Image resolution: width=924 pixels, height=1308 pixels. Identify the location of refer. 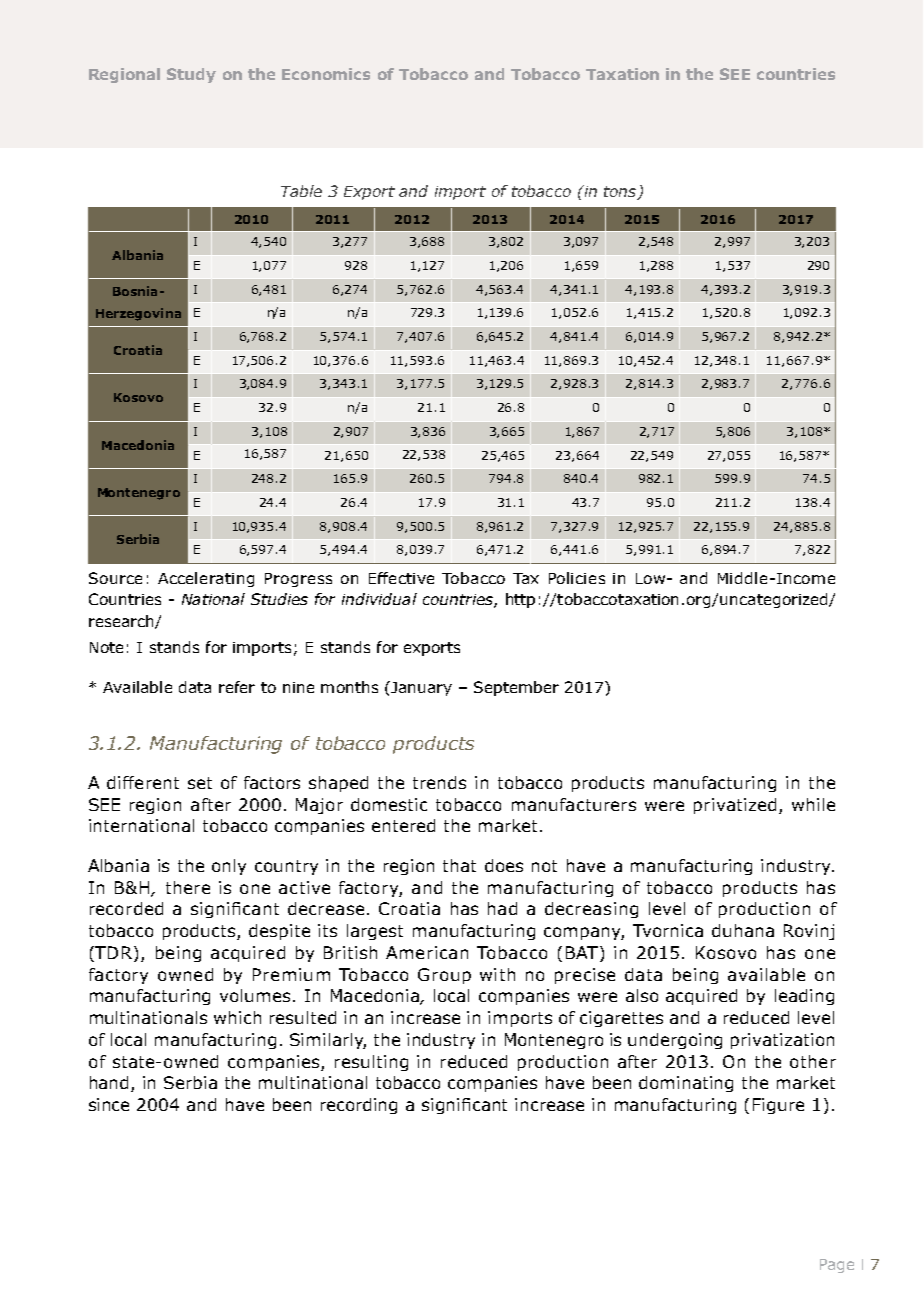
(237, 687).
